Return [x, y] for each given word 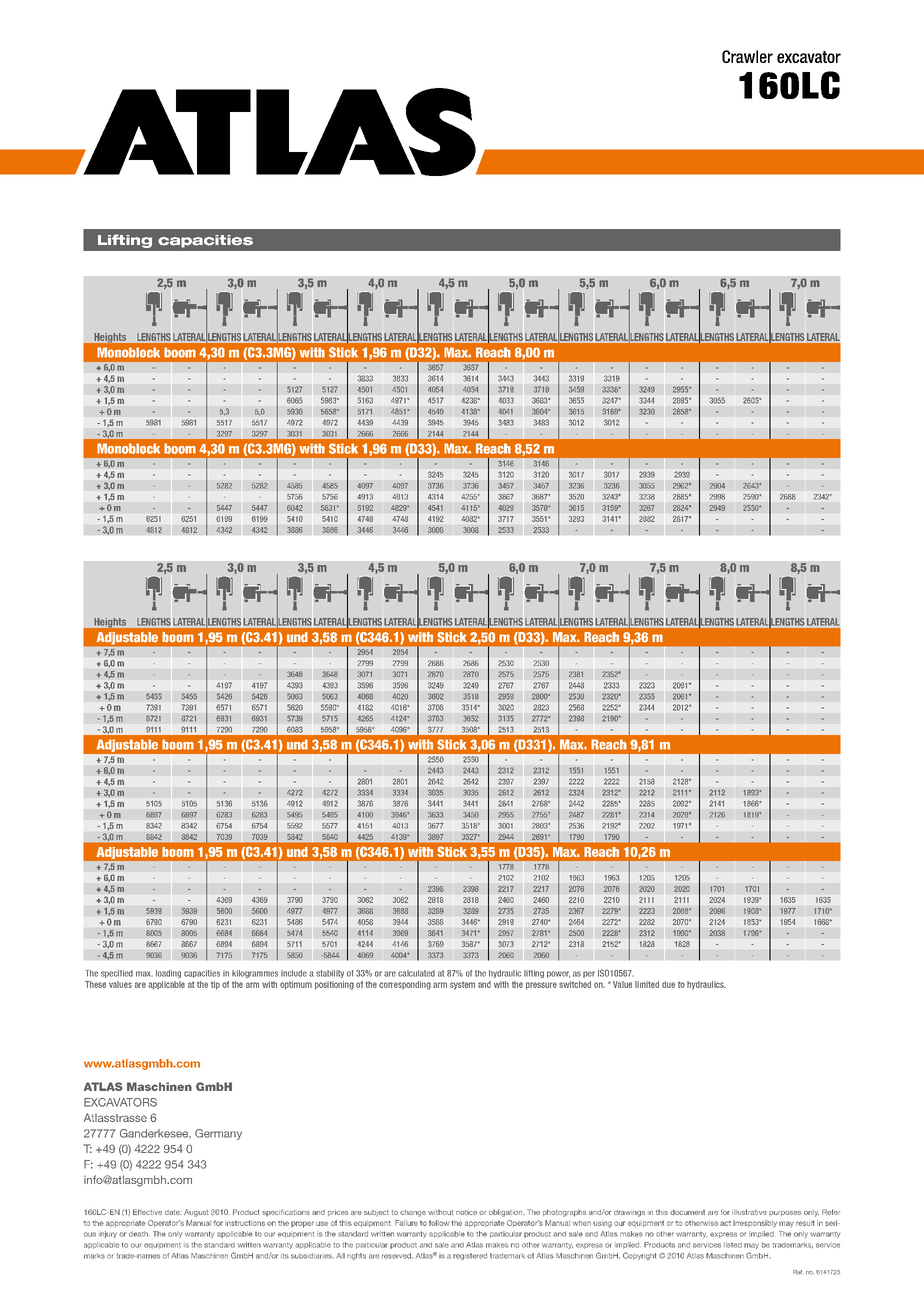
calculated [416, 973]
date [173, 1212]
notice [466, 1212]
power [558, 974]
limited [647, 984]
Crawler [747, 56]
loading [168, 974]
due [668, 984]
